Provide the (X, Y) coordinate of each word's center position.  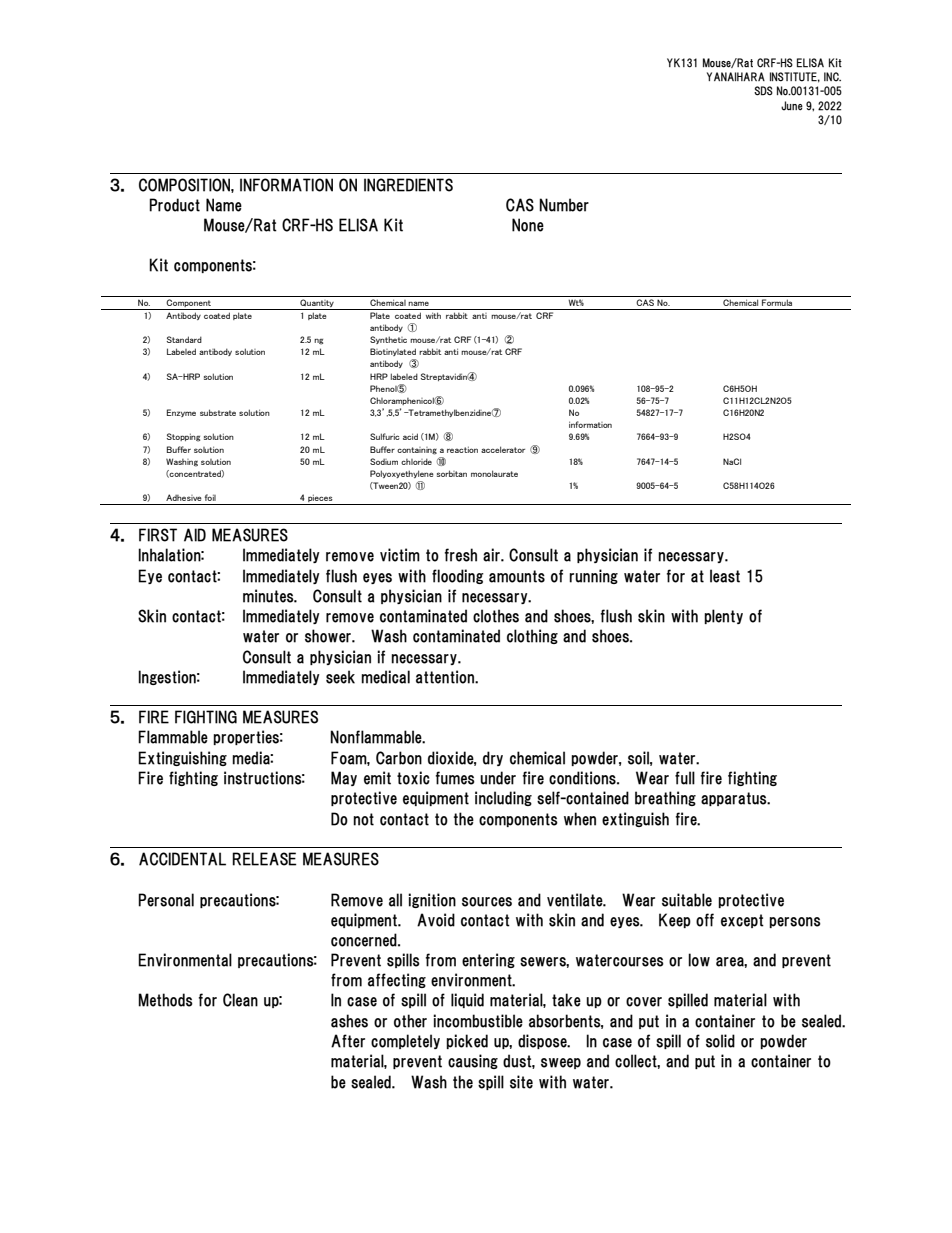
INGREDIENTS (408, 185)
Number (564, 205)
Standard (184, 339)
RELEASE (264, 859)
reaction (462, 449)
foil (210, 497)
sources (487, 902)
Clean (240, 1000)
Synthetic (388, 340)
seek (340, 677)
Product (174, 205)
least (725, 576)
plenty (723, 616)
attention (446, 677)
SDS (763, 91)
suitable (687, 900)
